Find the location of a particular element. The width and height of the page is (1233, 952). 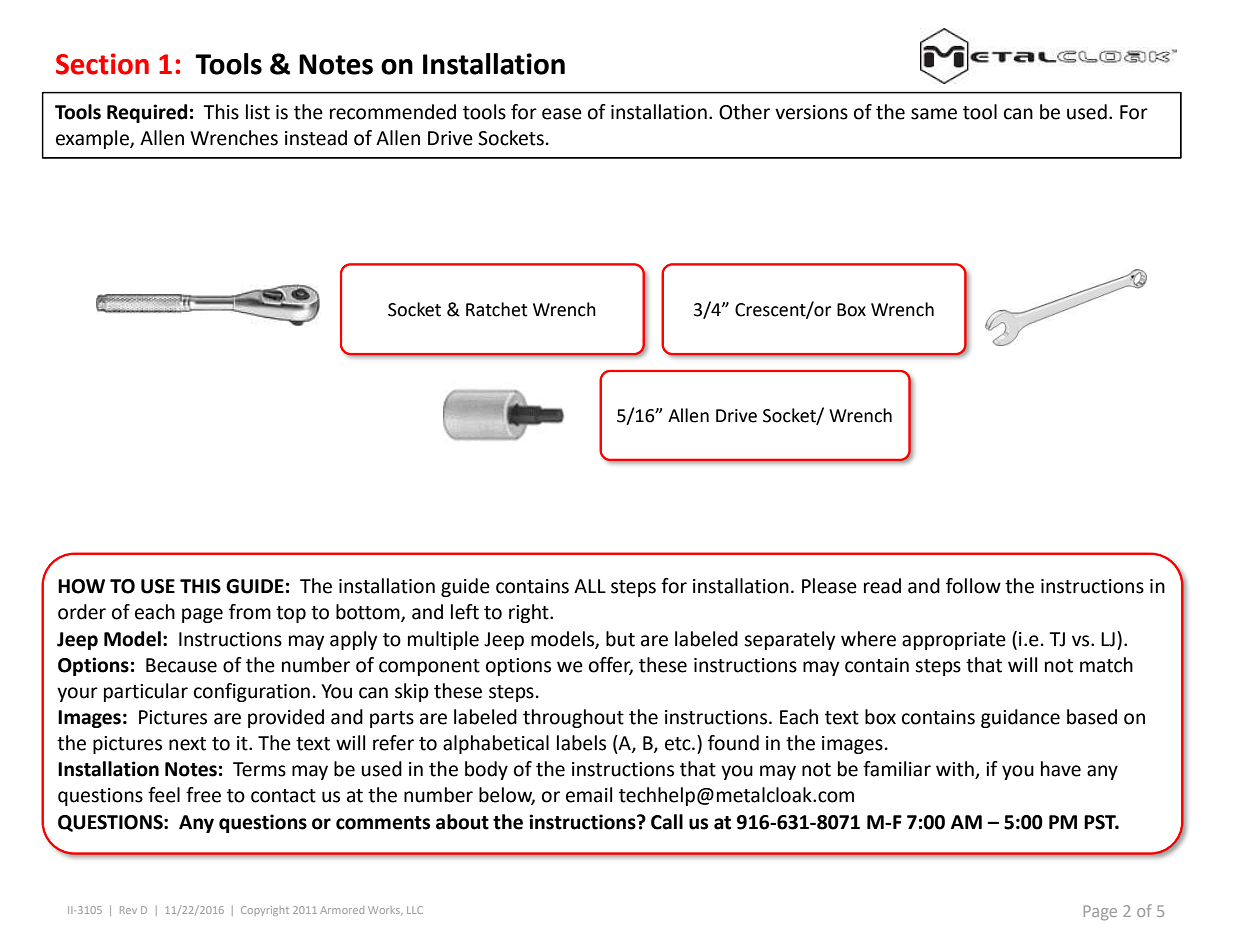

Call is located at coordinates (667, 822).
